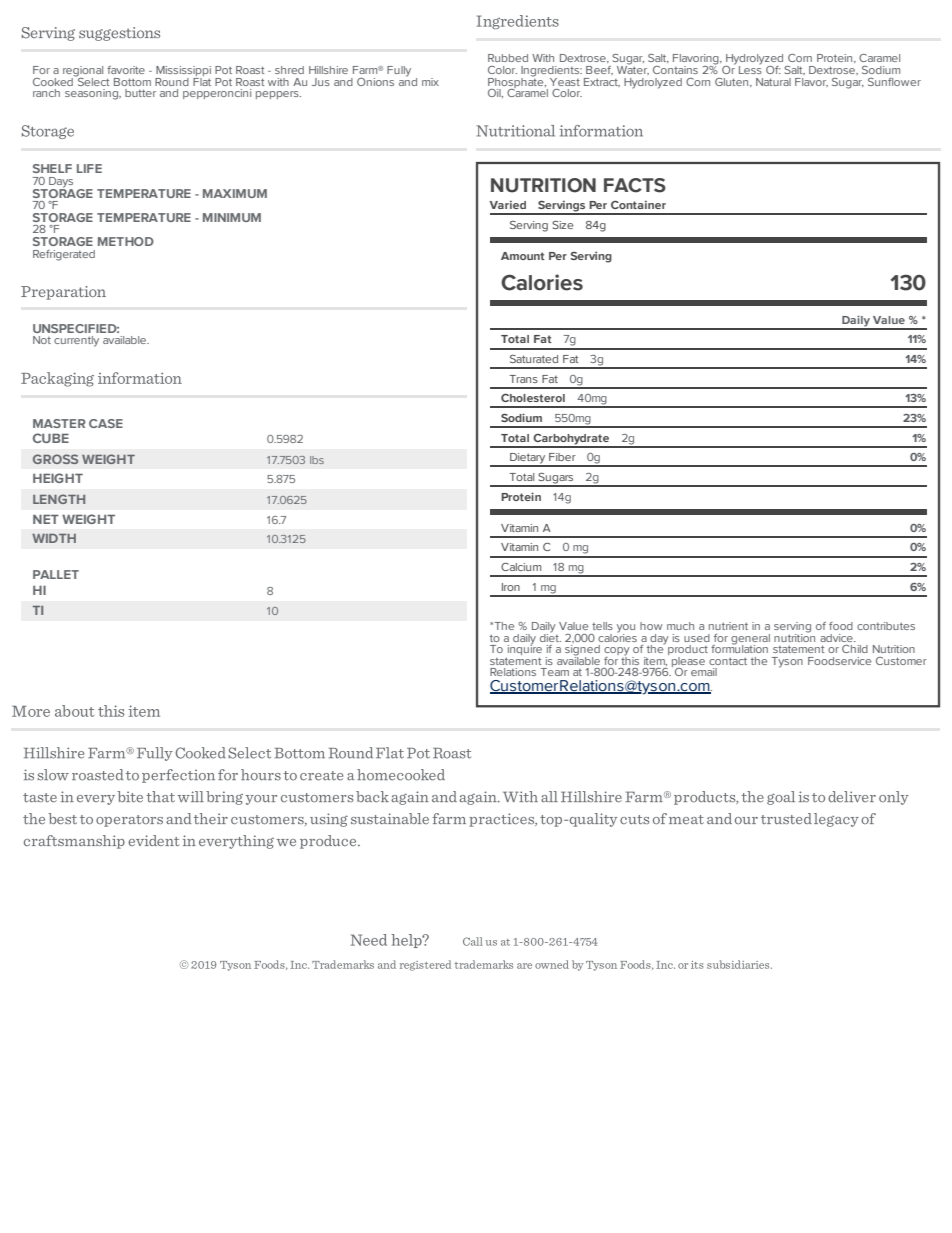 The width and height of the screenshot is (952, 1233). Describe the element at coordinates (837, 638) in the screenshot. I see `advice` at that location.
